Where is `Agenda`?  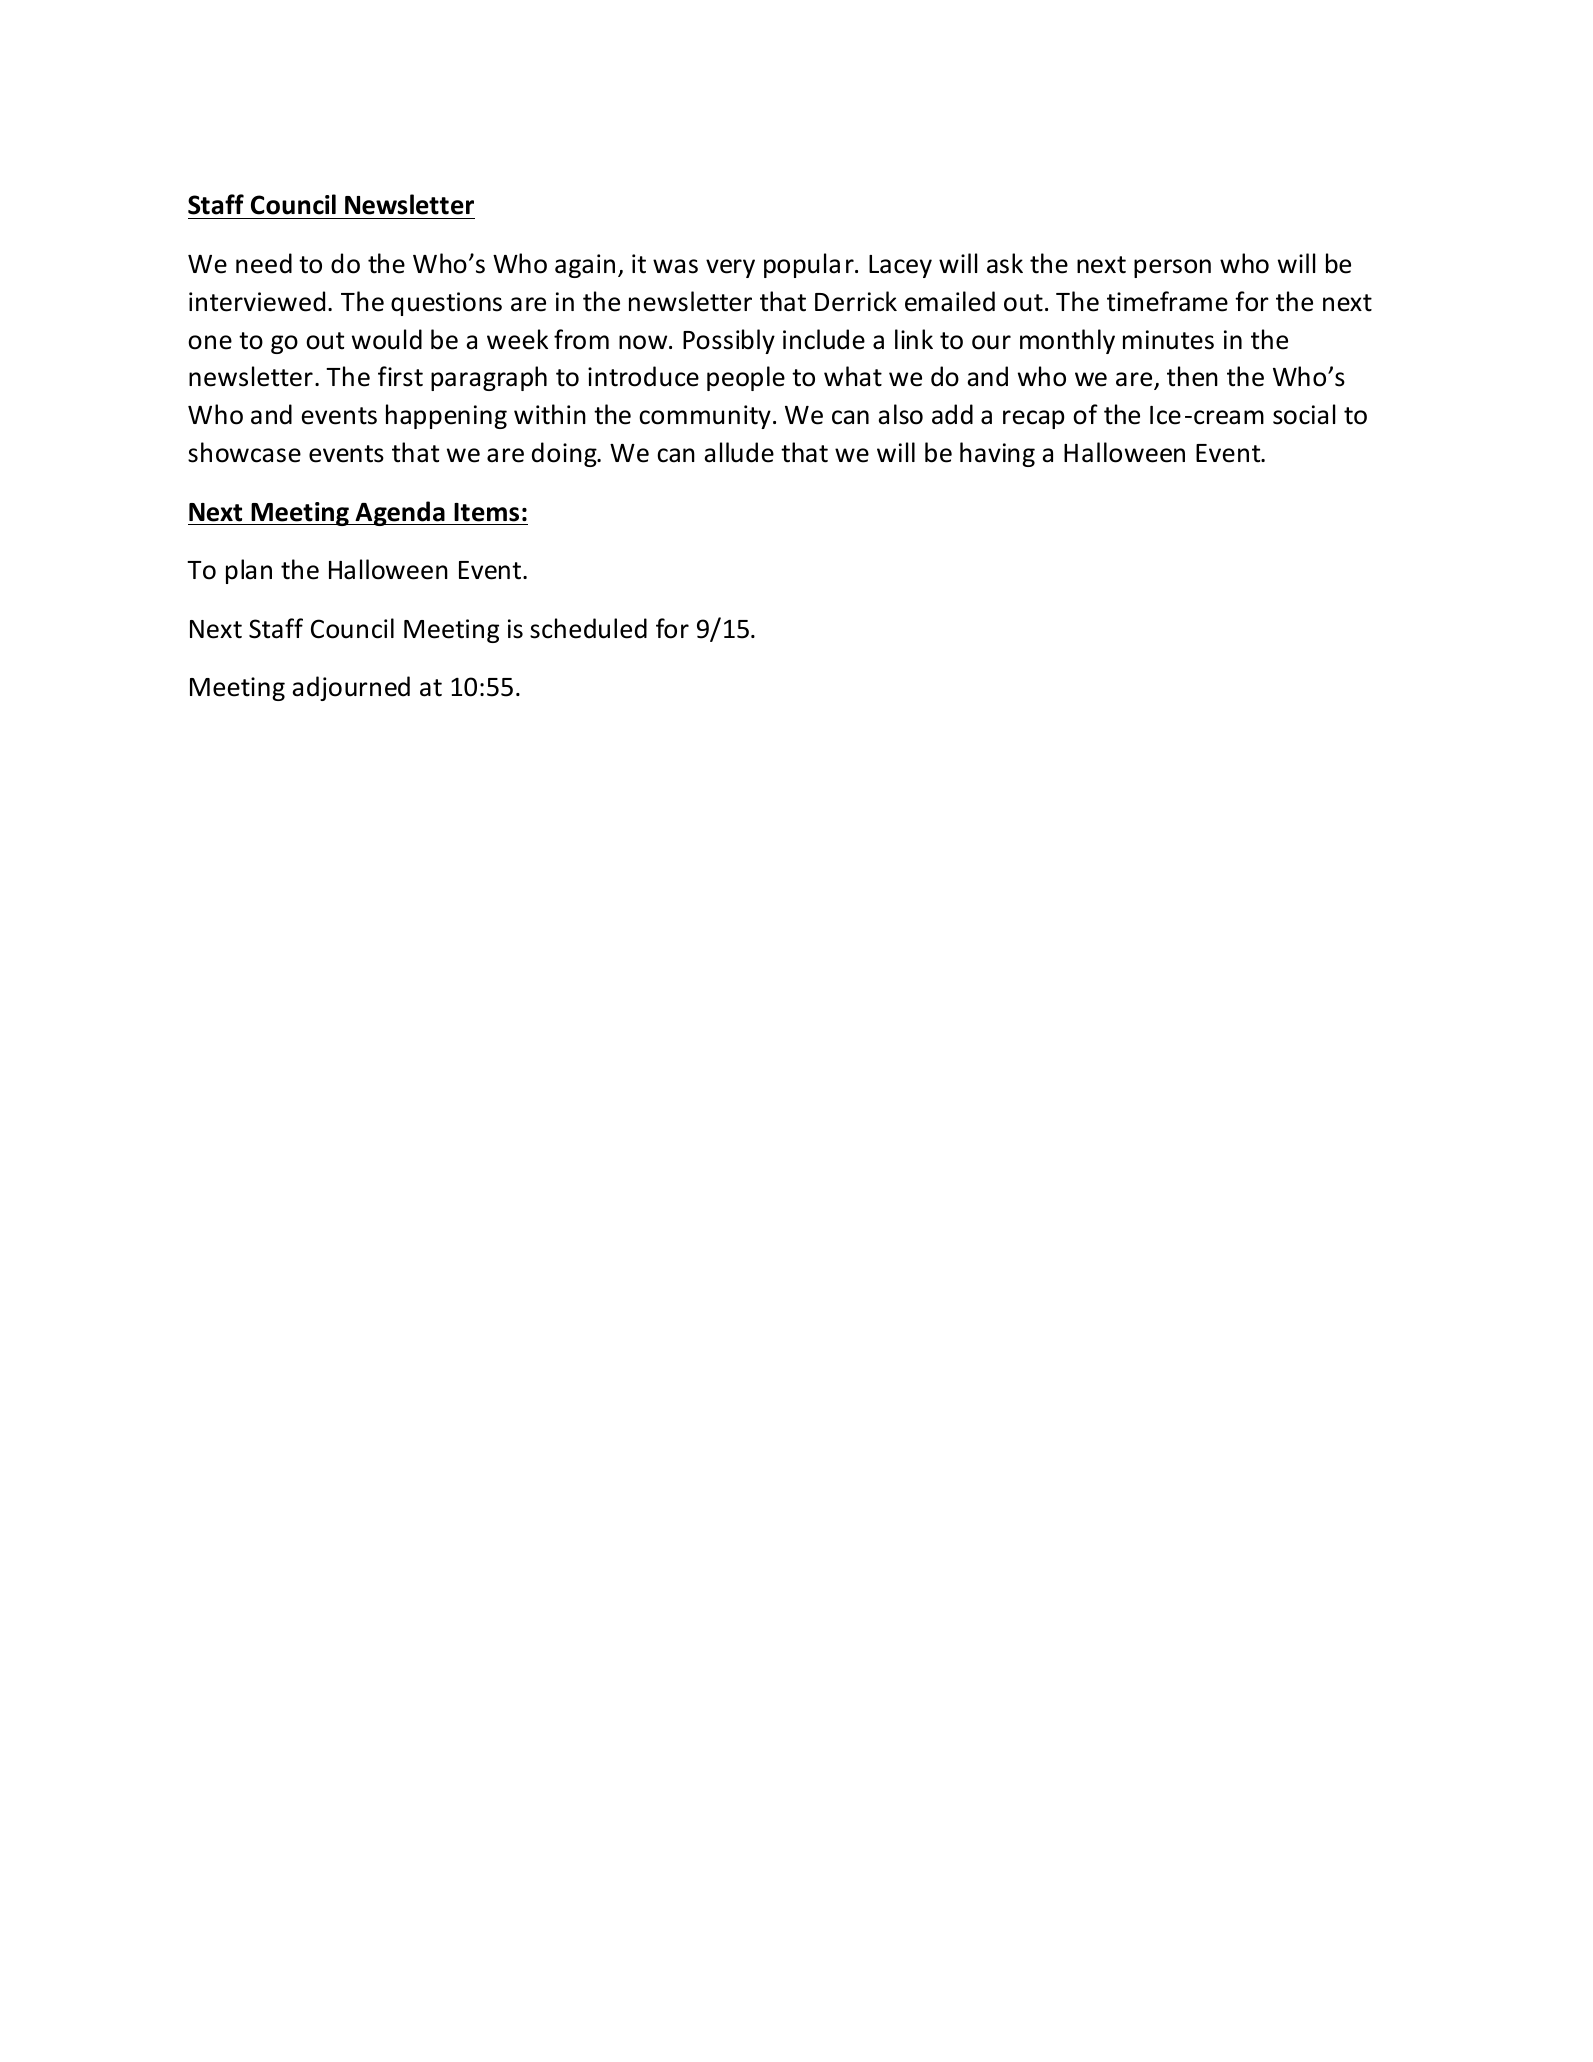 Agenda is located at coordinates (400, 513).
